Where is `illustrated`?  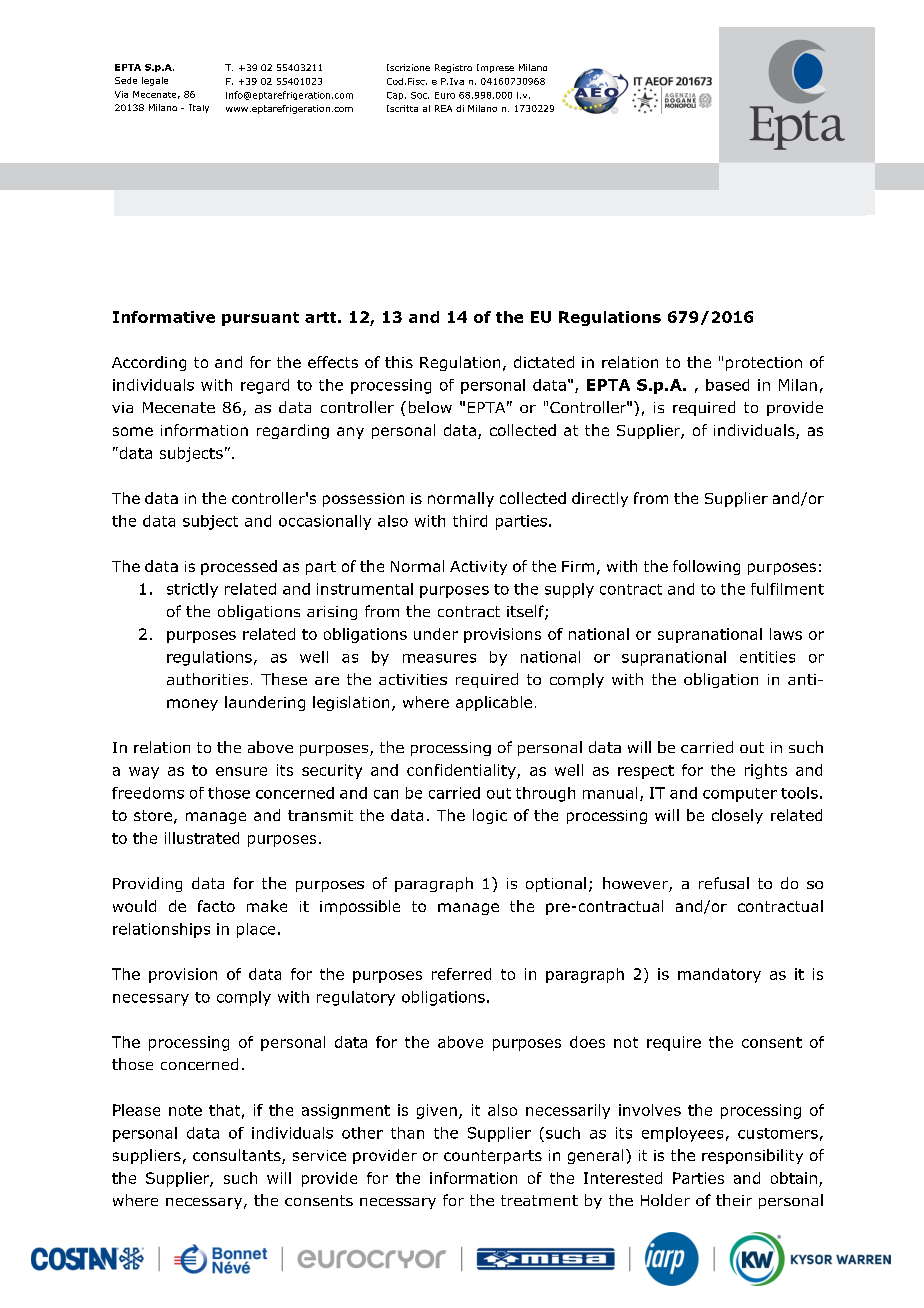 illustrated is located at coordinates (202, 838).
